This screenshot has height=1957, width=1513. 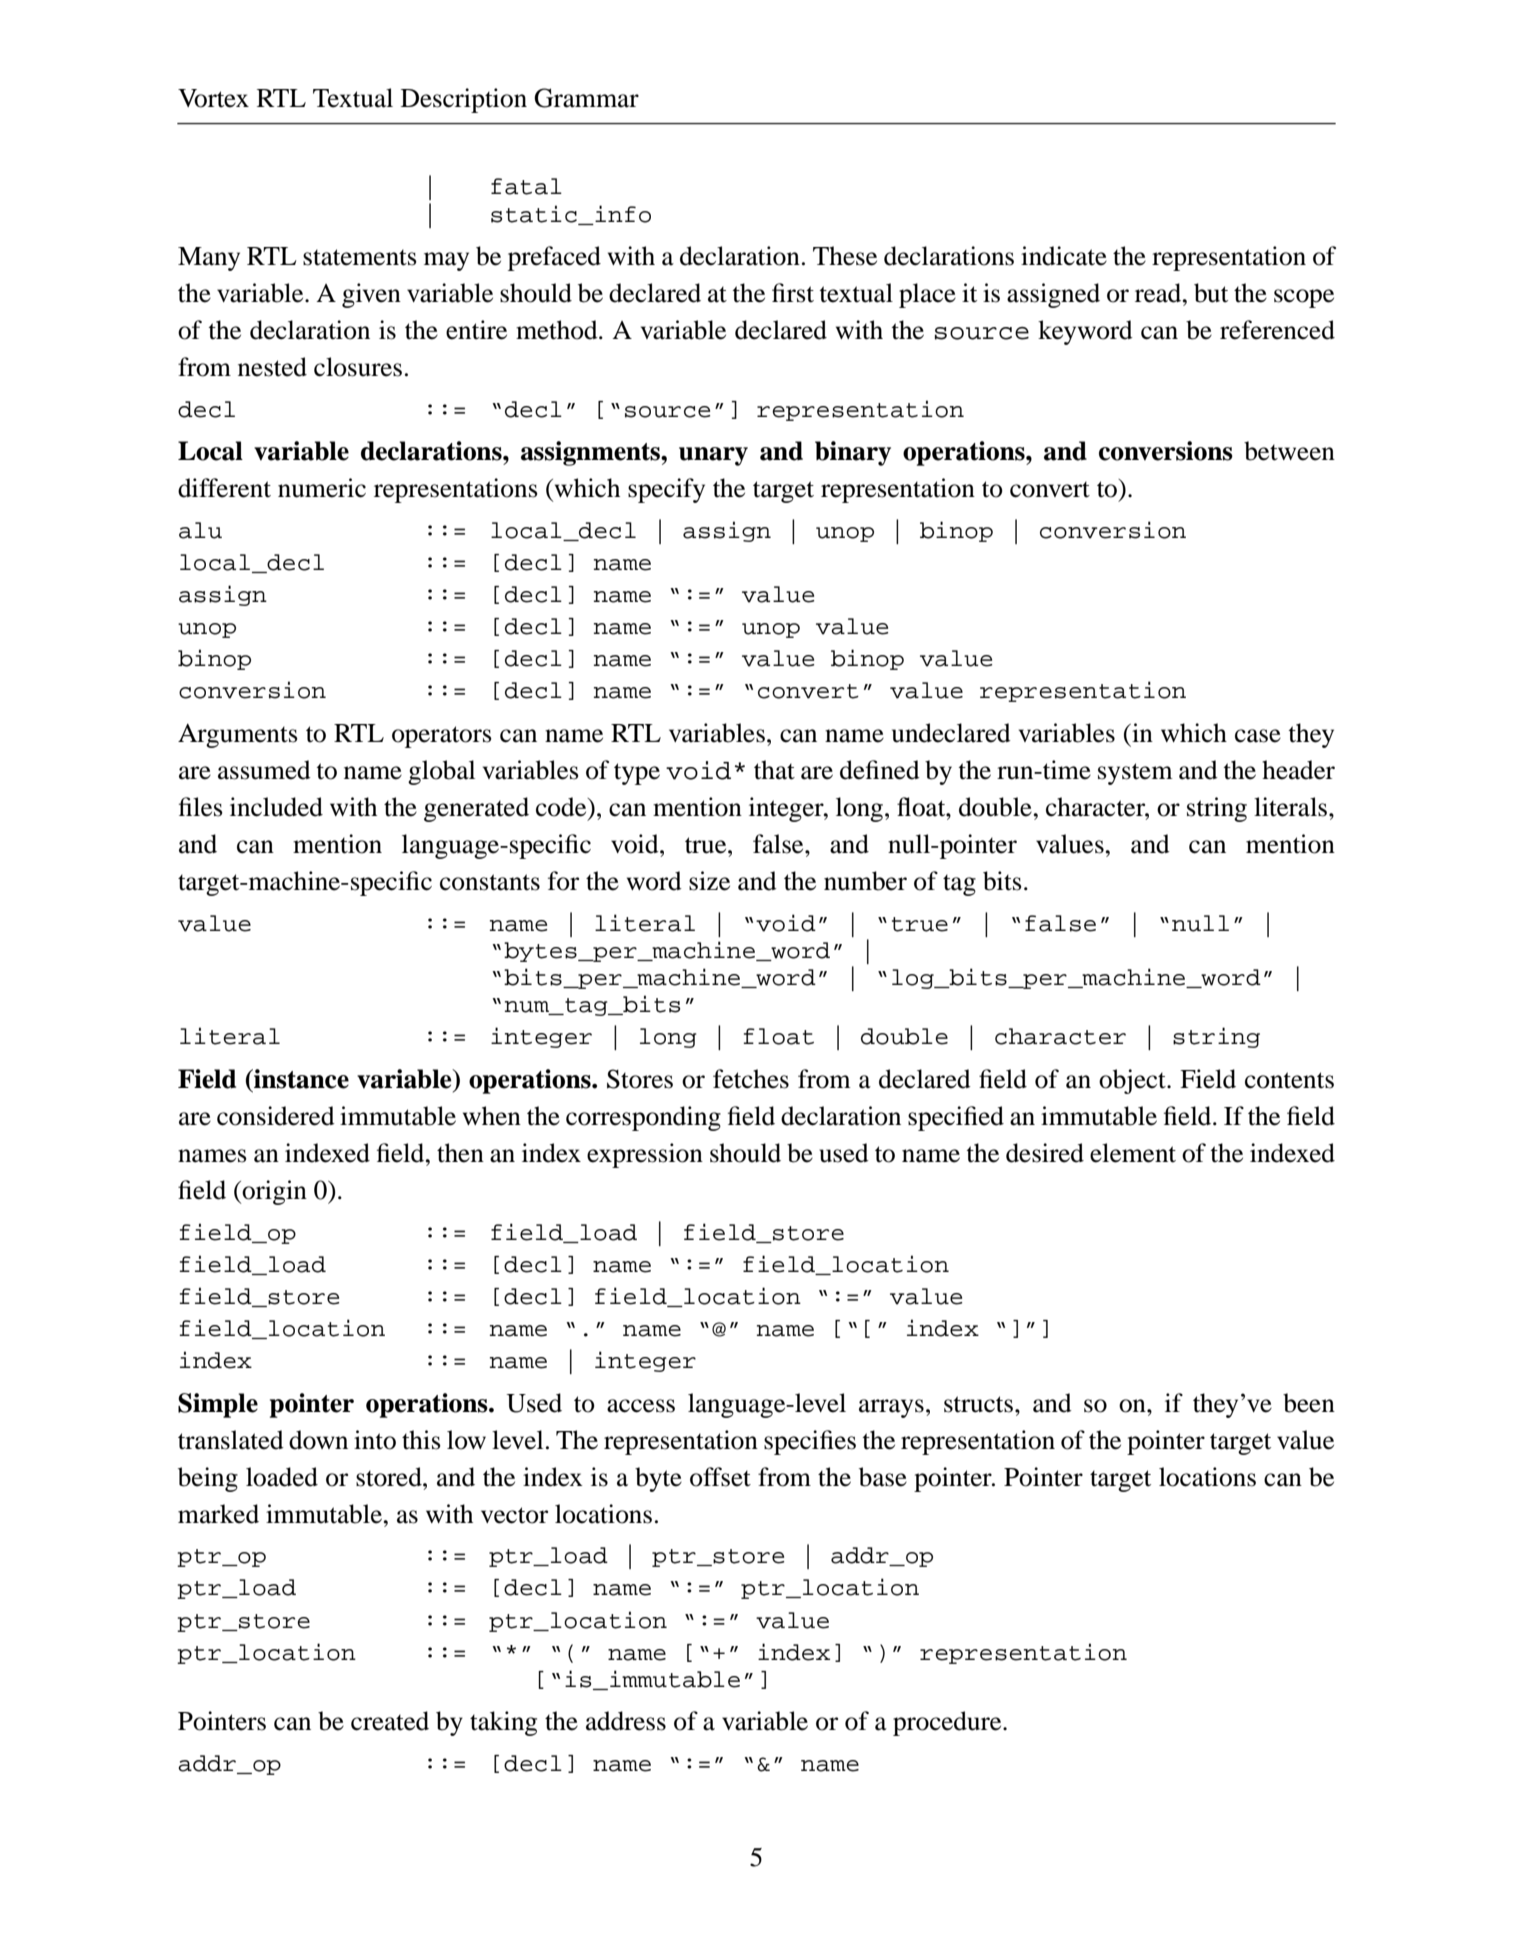 What do you see at coordinates (641, 1406) in the screenshot?
I see `access` at bounding box center [641, 1406].
